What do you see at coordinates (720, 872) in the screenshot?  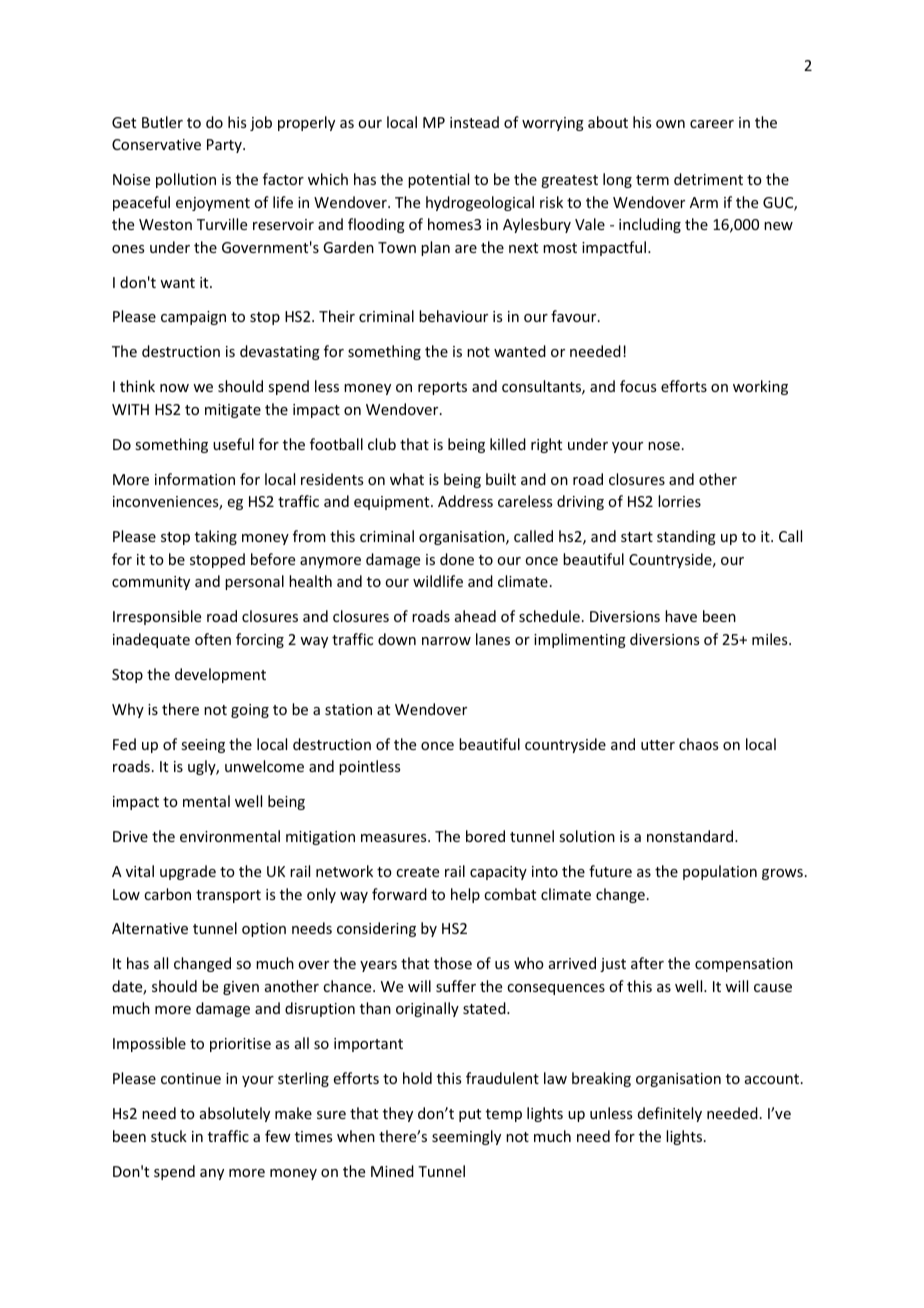 I see `population` at bounding box center [720, 872].
